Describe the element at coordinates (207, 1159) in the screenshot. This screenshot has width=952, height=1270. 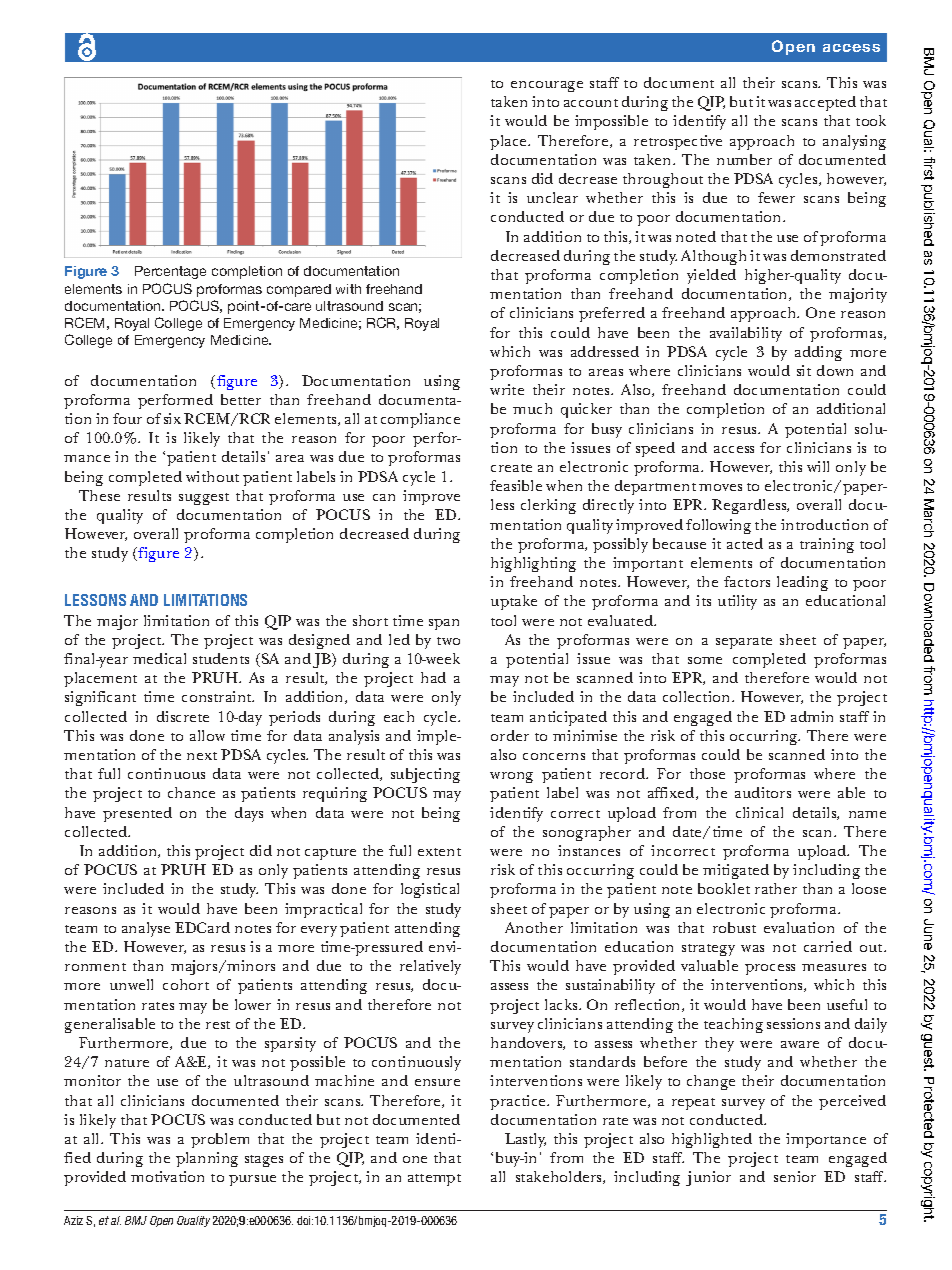
I see `planning` at that location.
